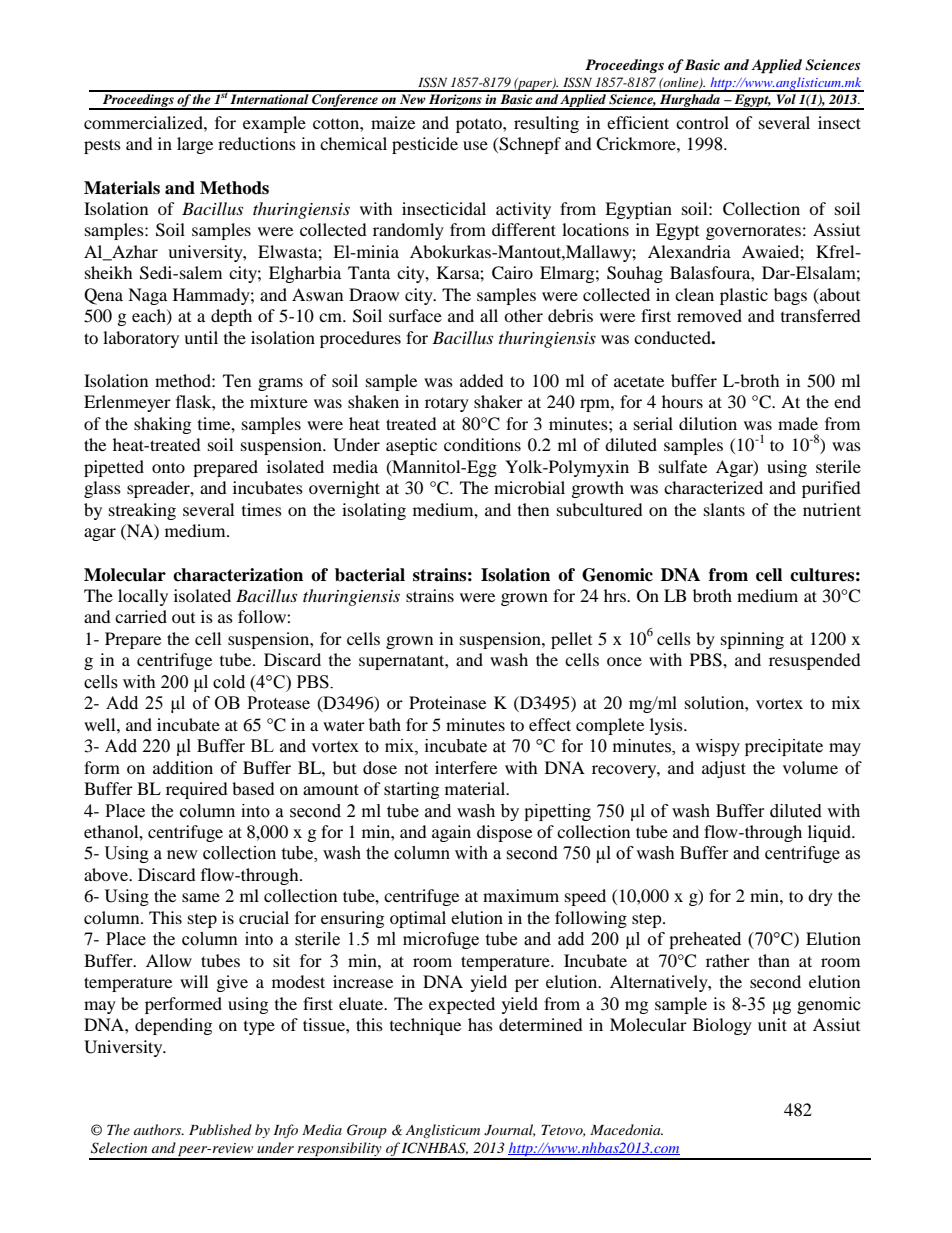 The image size is (952, 1233). Describe the element at coordinates (475, 145) in the screenshot. I see `use` at that location.
